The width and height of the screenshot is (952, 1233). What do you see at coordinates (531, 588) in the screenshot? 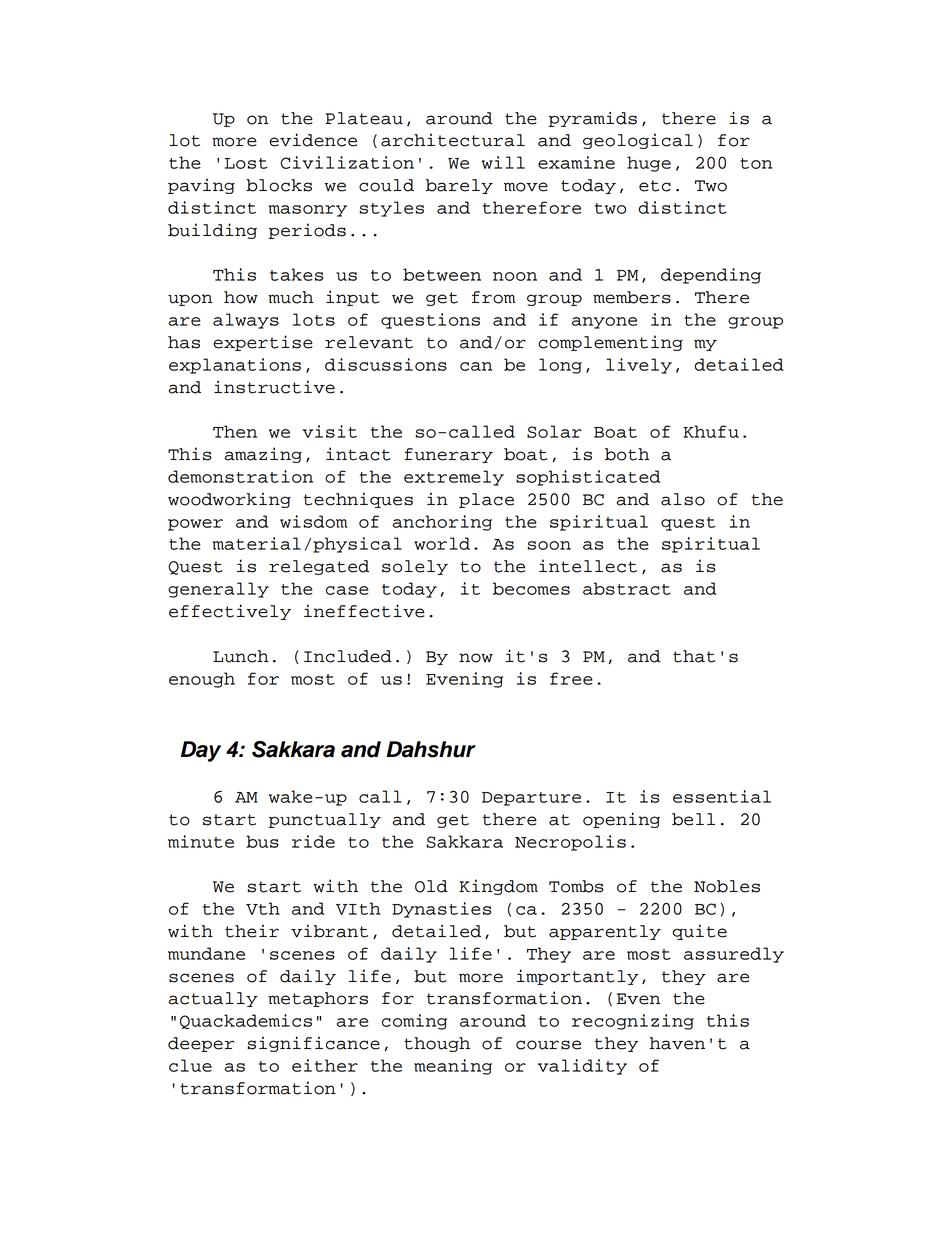
I see `becomes` at bounding box center [531, 588].
